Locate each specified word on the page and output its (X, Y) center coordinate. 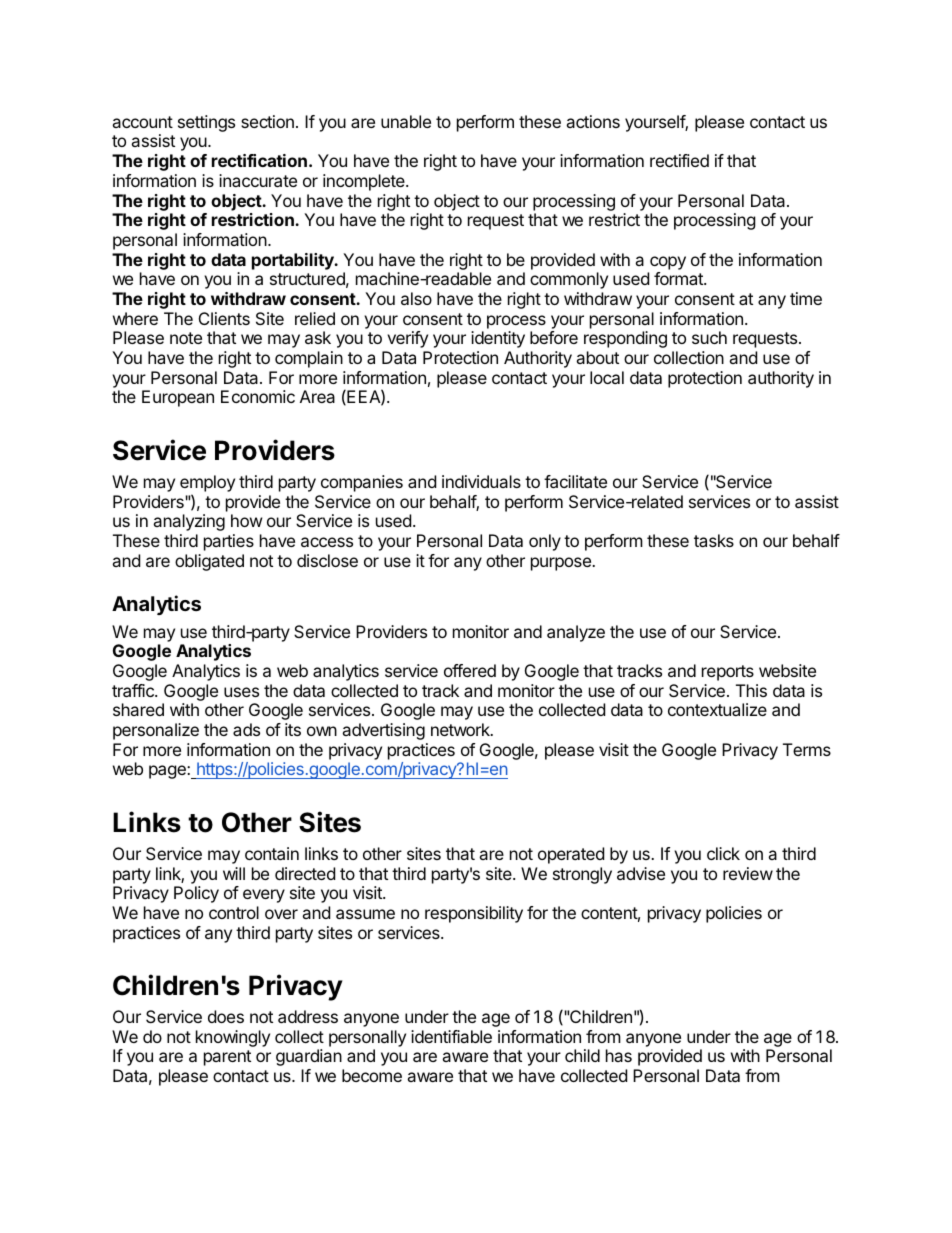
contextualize (717, 709)
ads (246, 729)
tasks (714, 540)
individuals (481, 481)
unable (406, 121)
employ (207, 483)
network (461, 729)
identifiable (451, 1036)
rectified (679, 160)
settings (206, 123)
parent (227, 1058)
